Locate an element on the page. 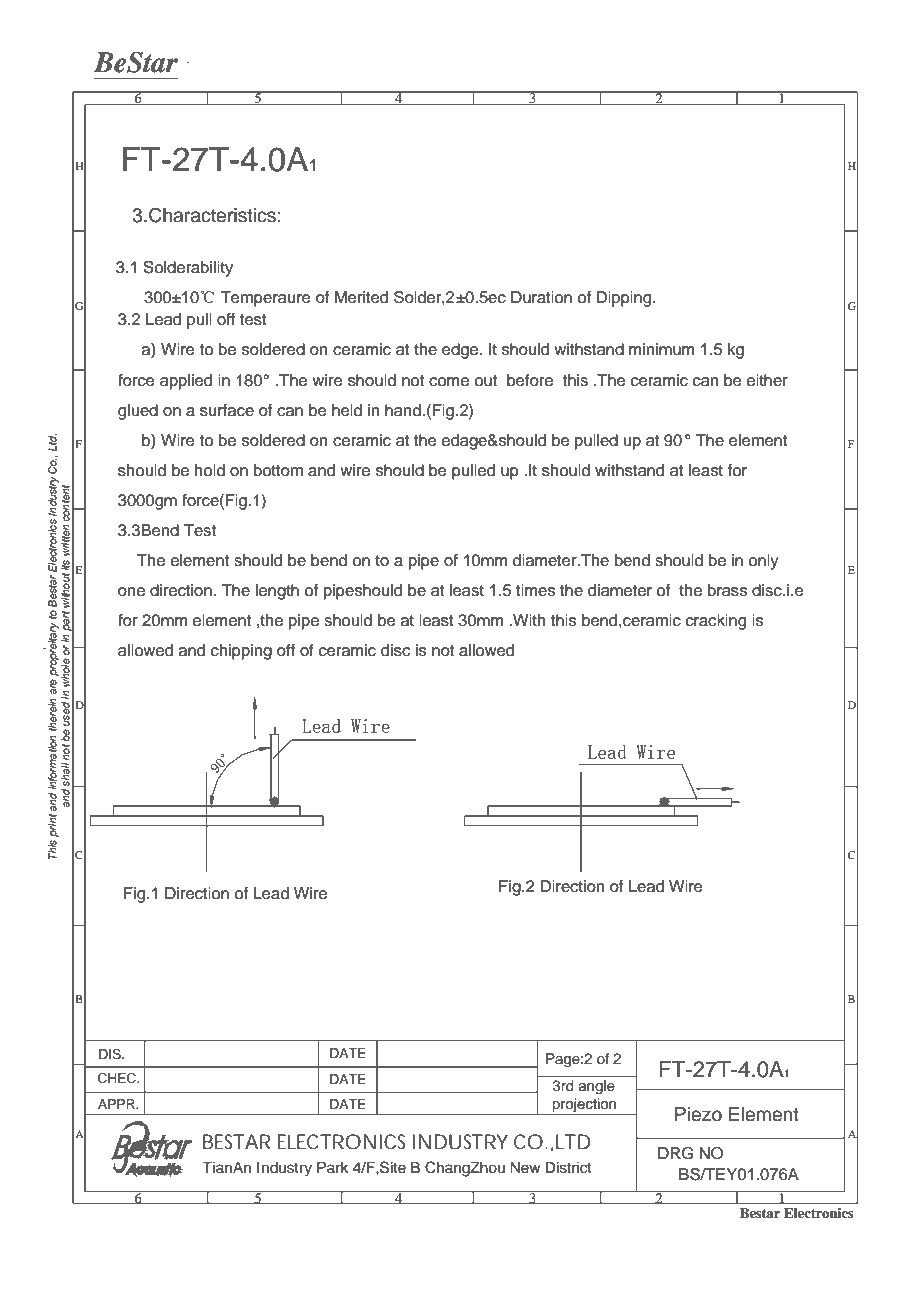 The height and width of the document is (1308, 924). chipping is located at coordinates (241, 652).
